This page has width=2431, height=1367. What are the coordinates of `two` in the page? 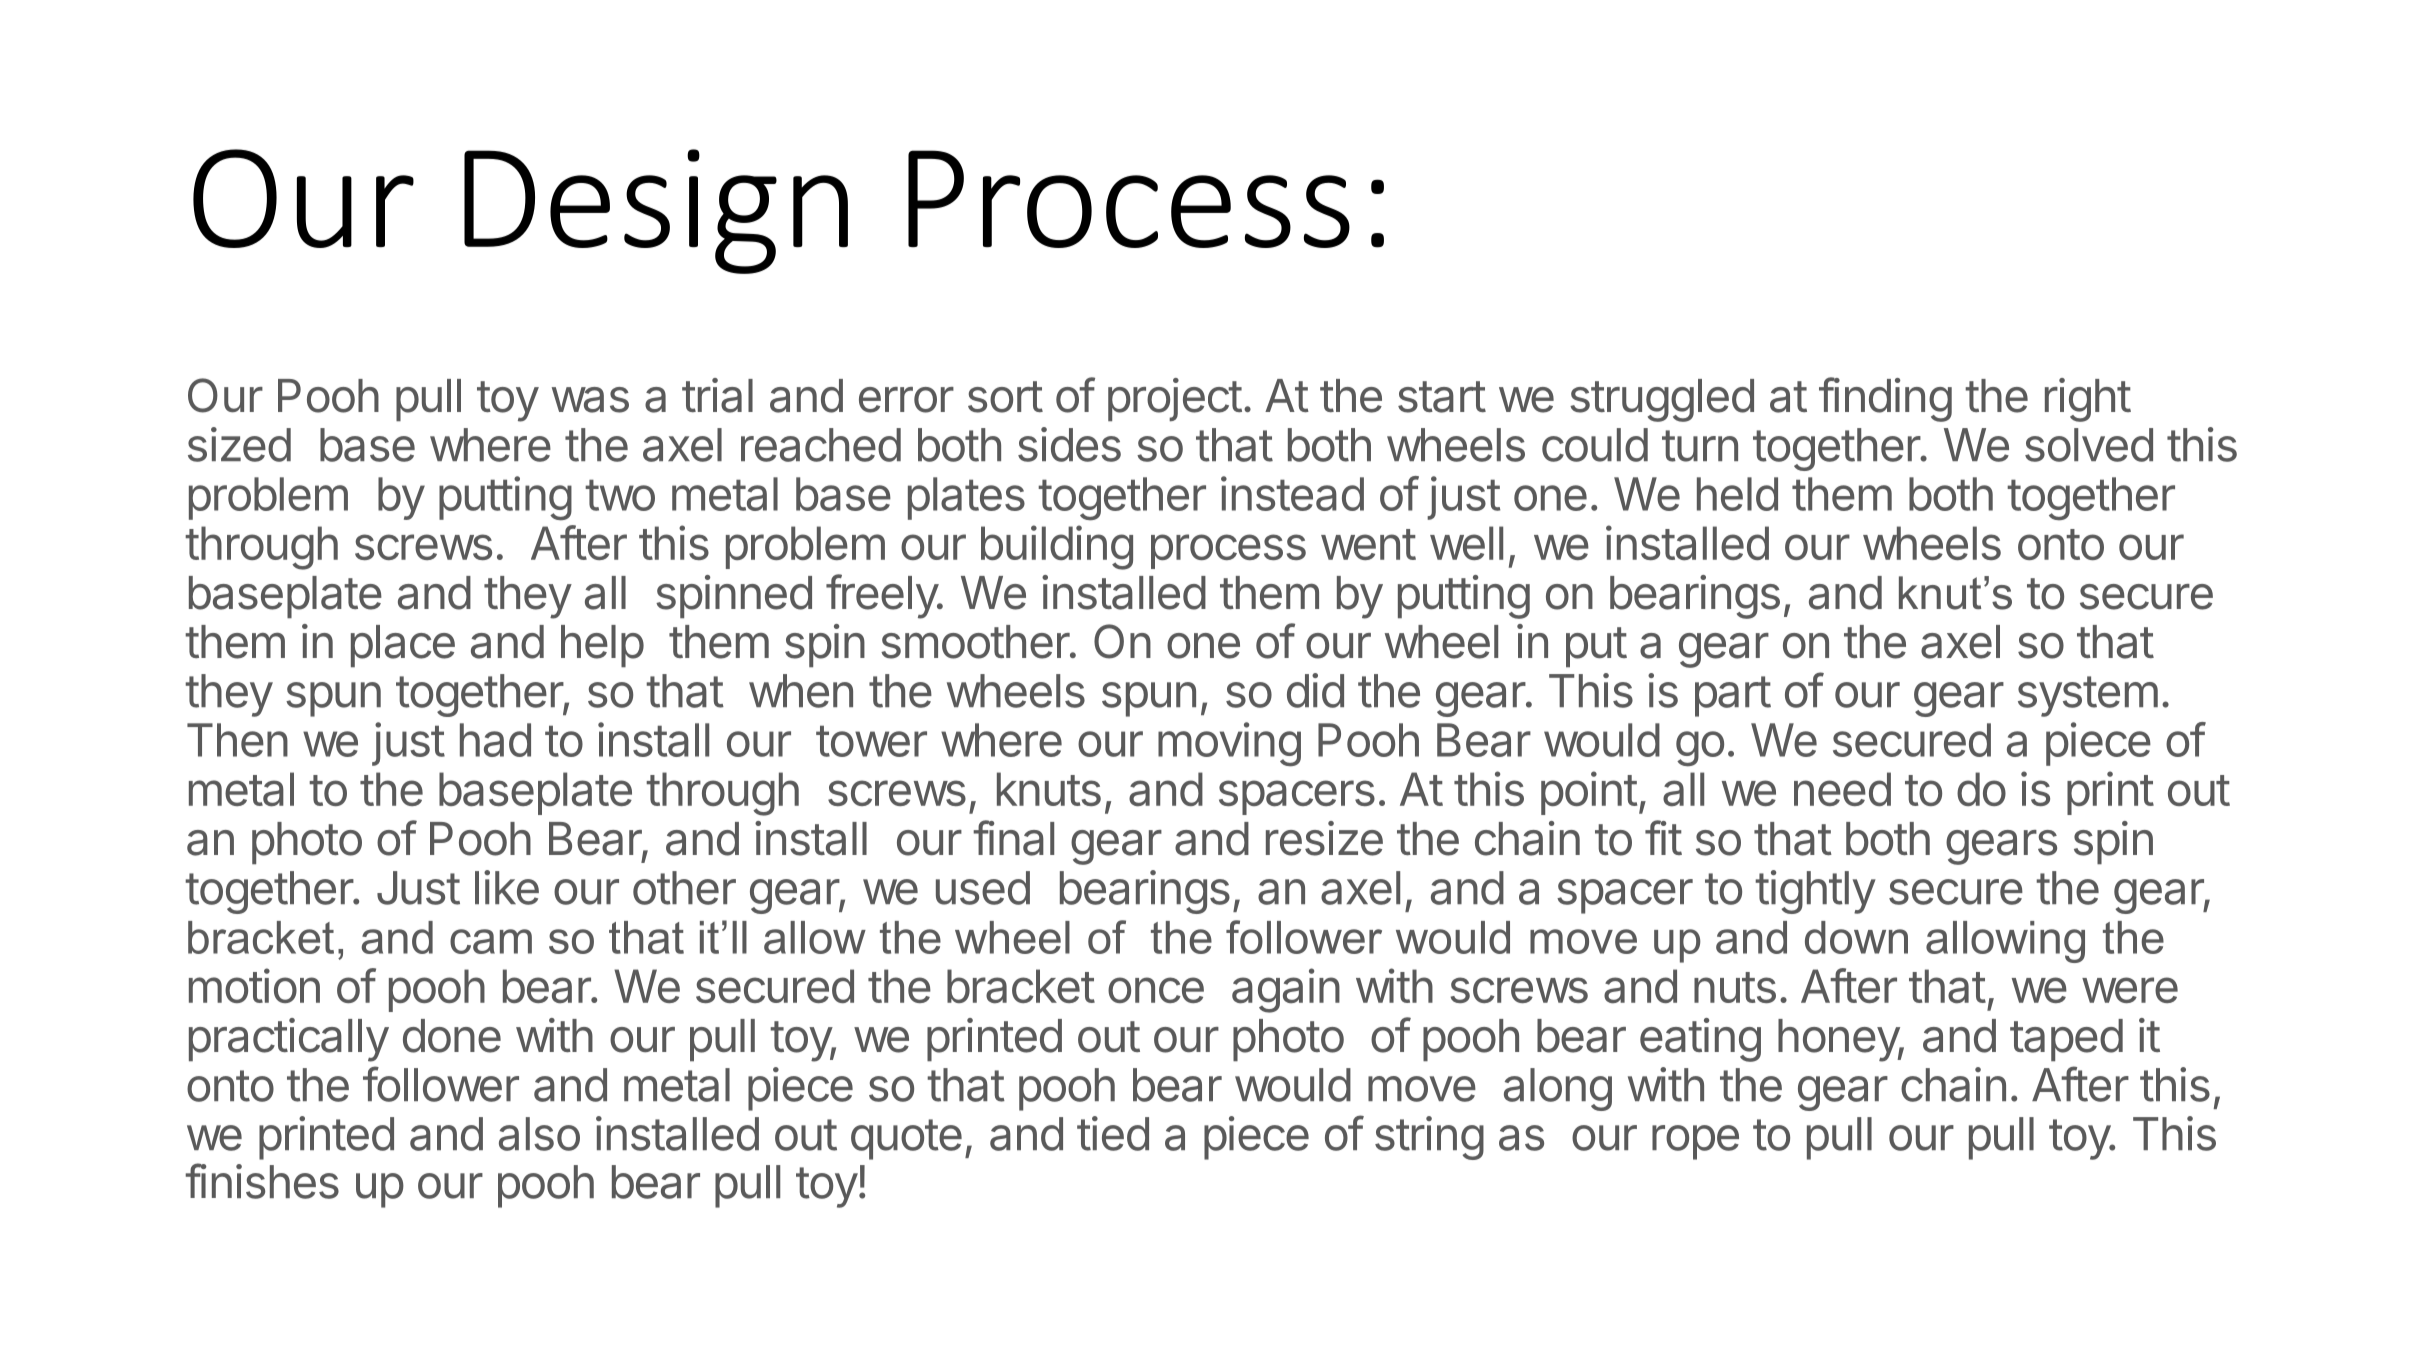 It's located at (620, 495).
